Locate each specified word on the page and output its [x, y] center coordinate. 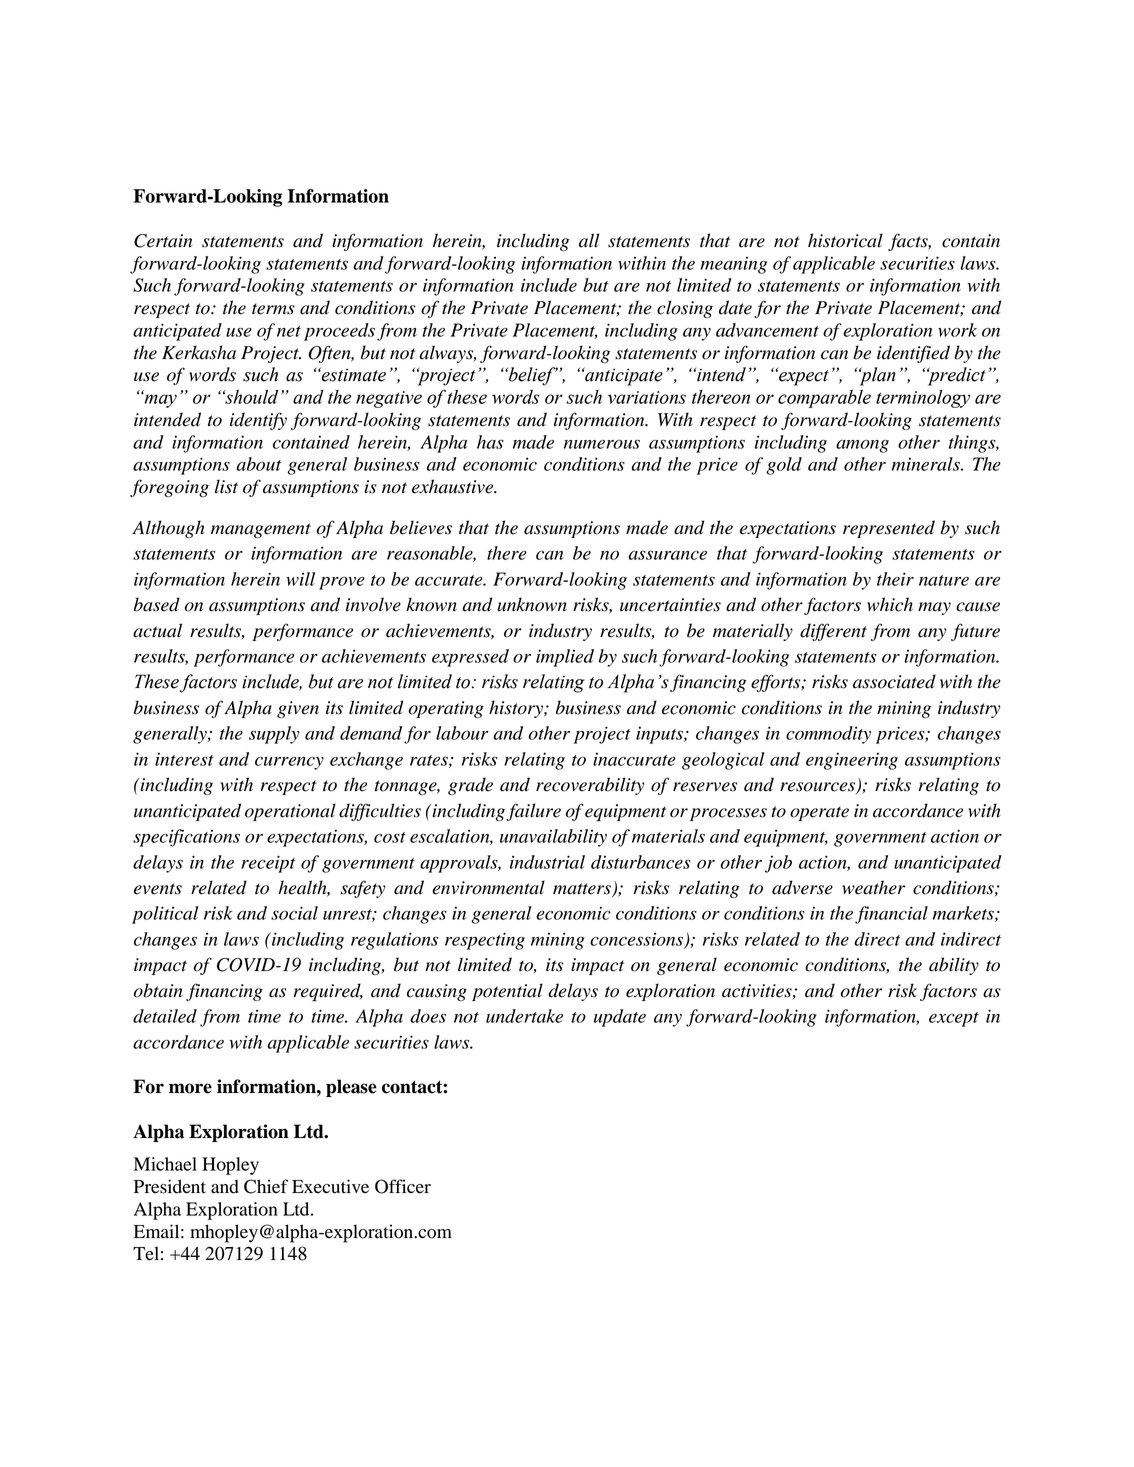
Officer [403, 1186]
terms [273, 309]
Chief [266, 1186]
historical [845, 240]
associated [894, 681]
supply [274, 735]
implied [565, 658]
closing [685, 309]
